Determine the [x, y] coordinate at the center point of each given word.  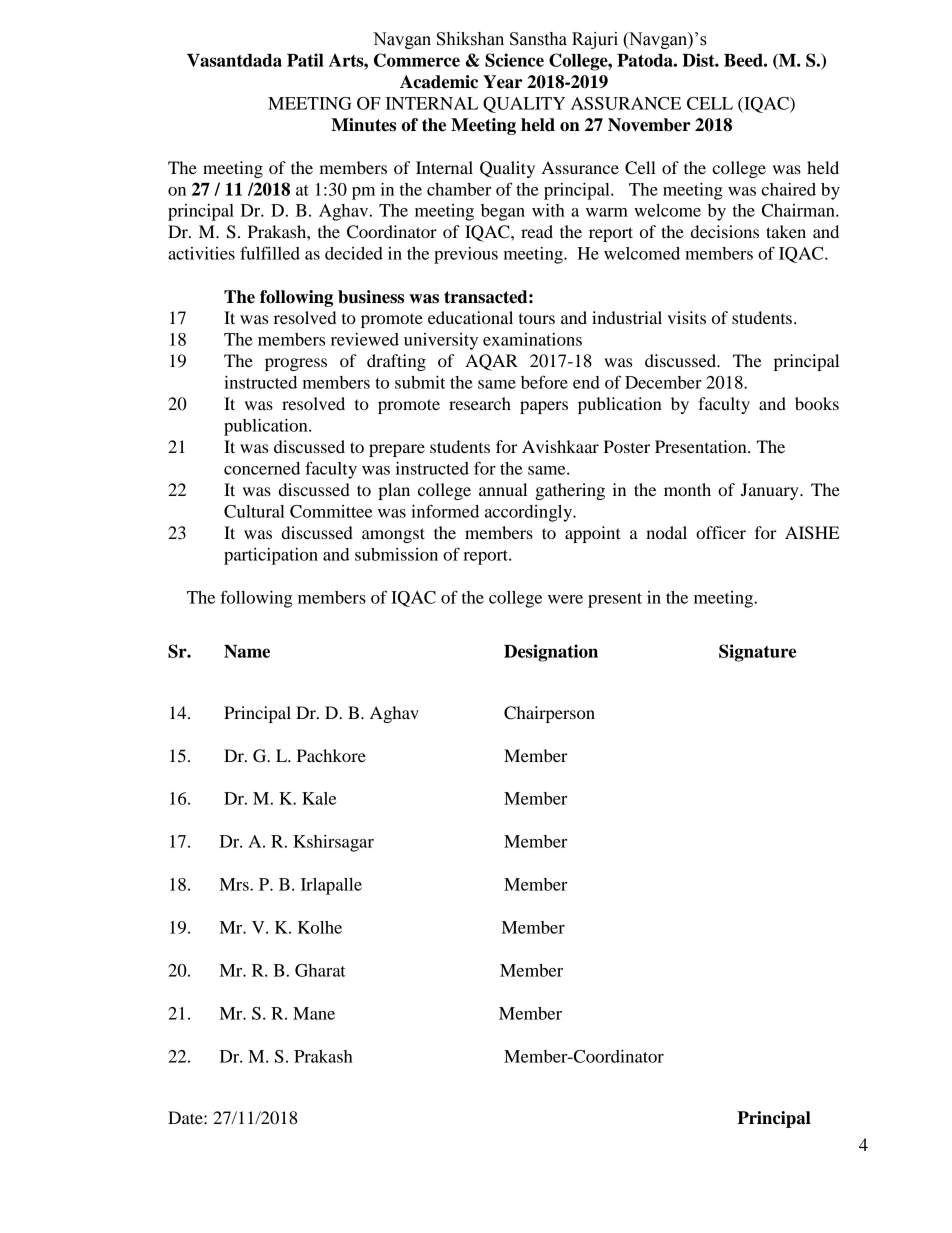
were [565, 599]
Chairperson [549, 714]
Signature [757, 653]
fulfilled [270, 253]
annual [503, 489]
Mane [314, 1013]
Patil [305, 60]
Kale [319, 798]
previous [466, 255]
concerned [262, 468]
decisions [725, 231]
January [771, 491]
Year [503, 82]
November [649, 125]
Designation [551, 653]
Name [247, 651]
